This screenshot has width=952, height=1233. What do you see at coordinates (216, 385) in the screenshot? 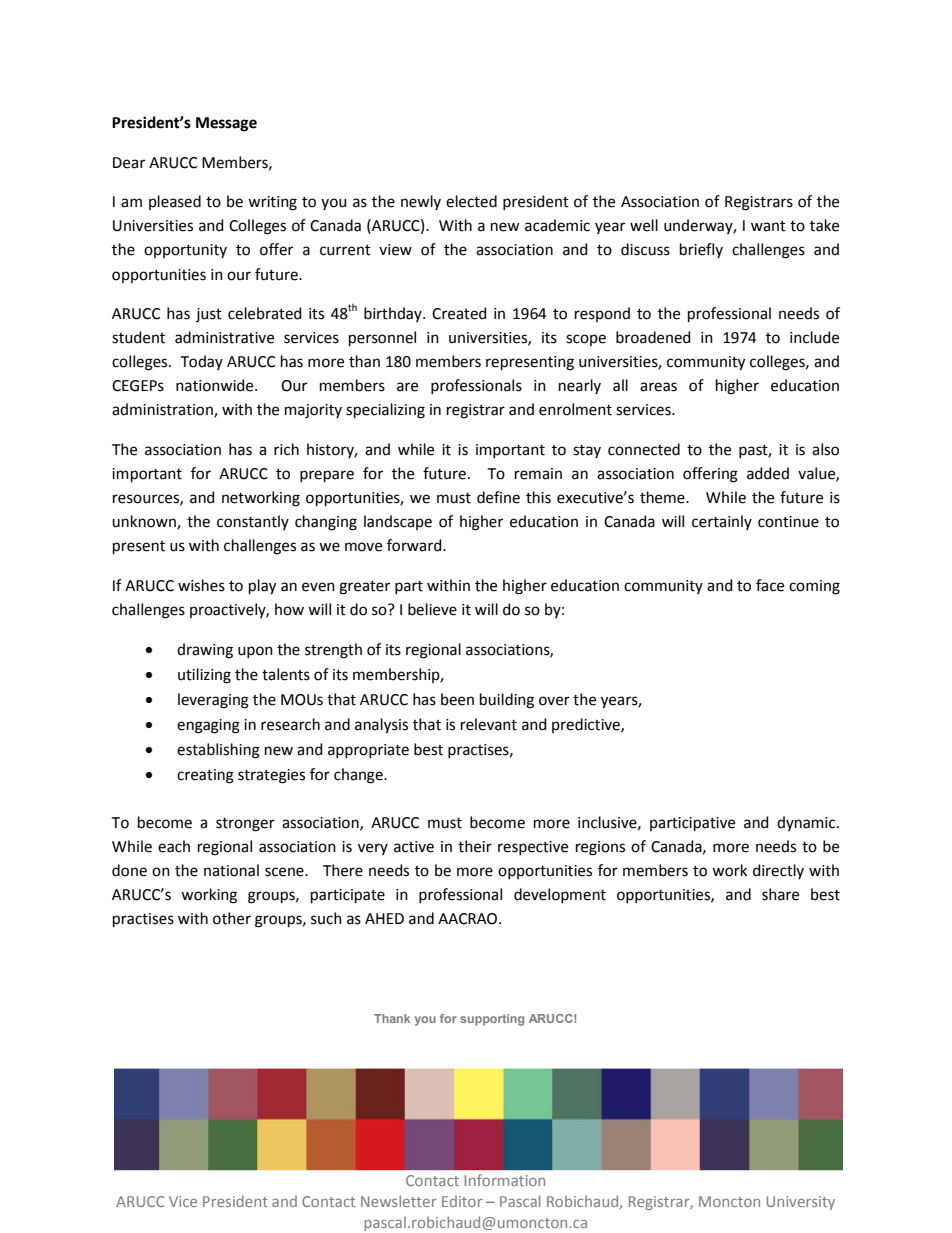
I see `nationwide` at bounding box center [216, 385].
